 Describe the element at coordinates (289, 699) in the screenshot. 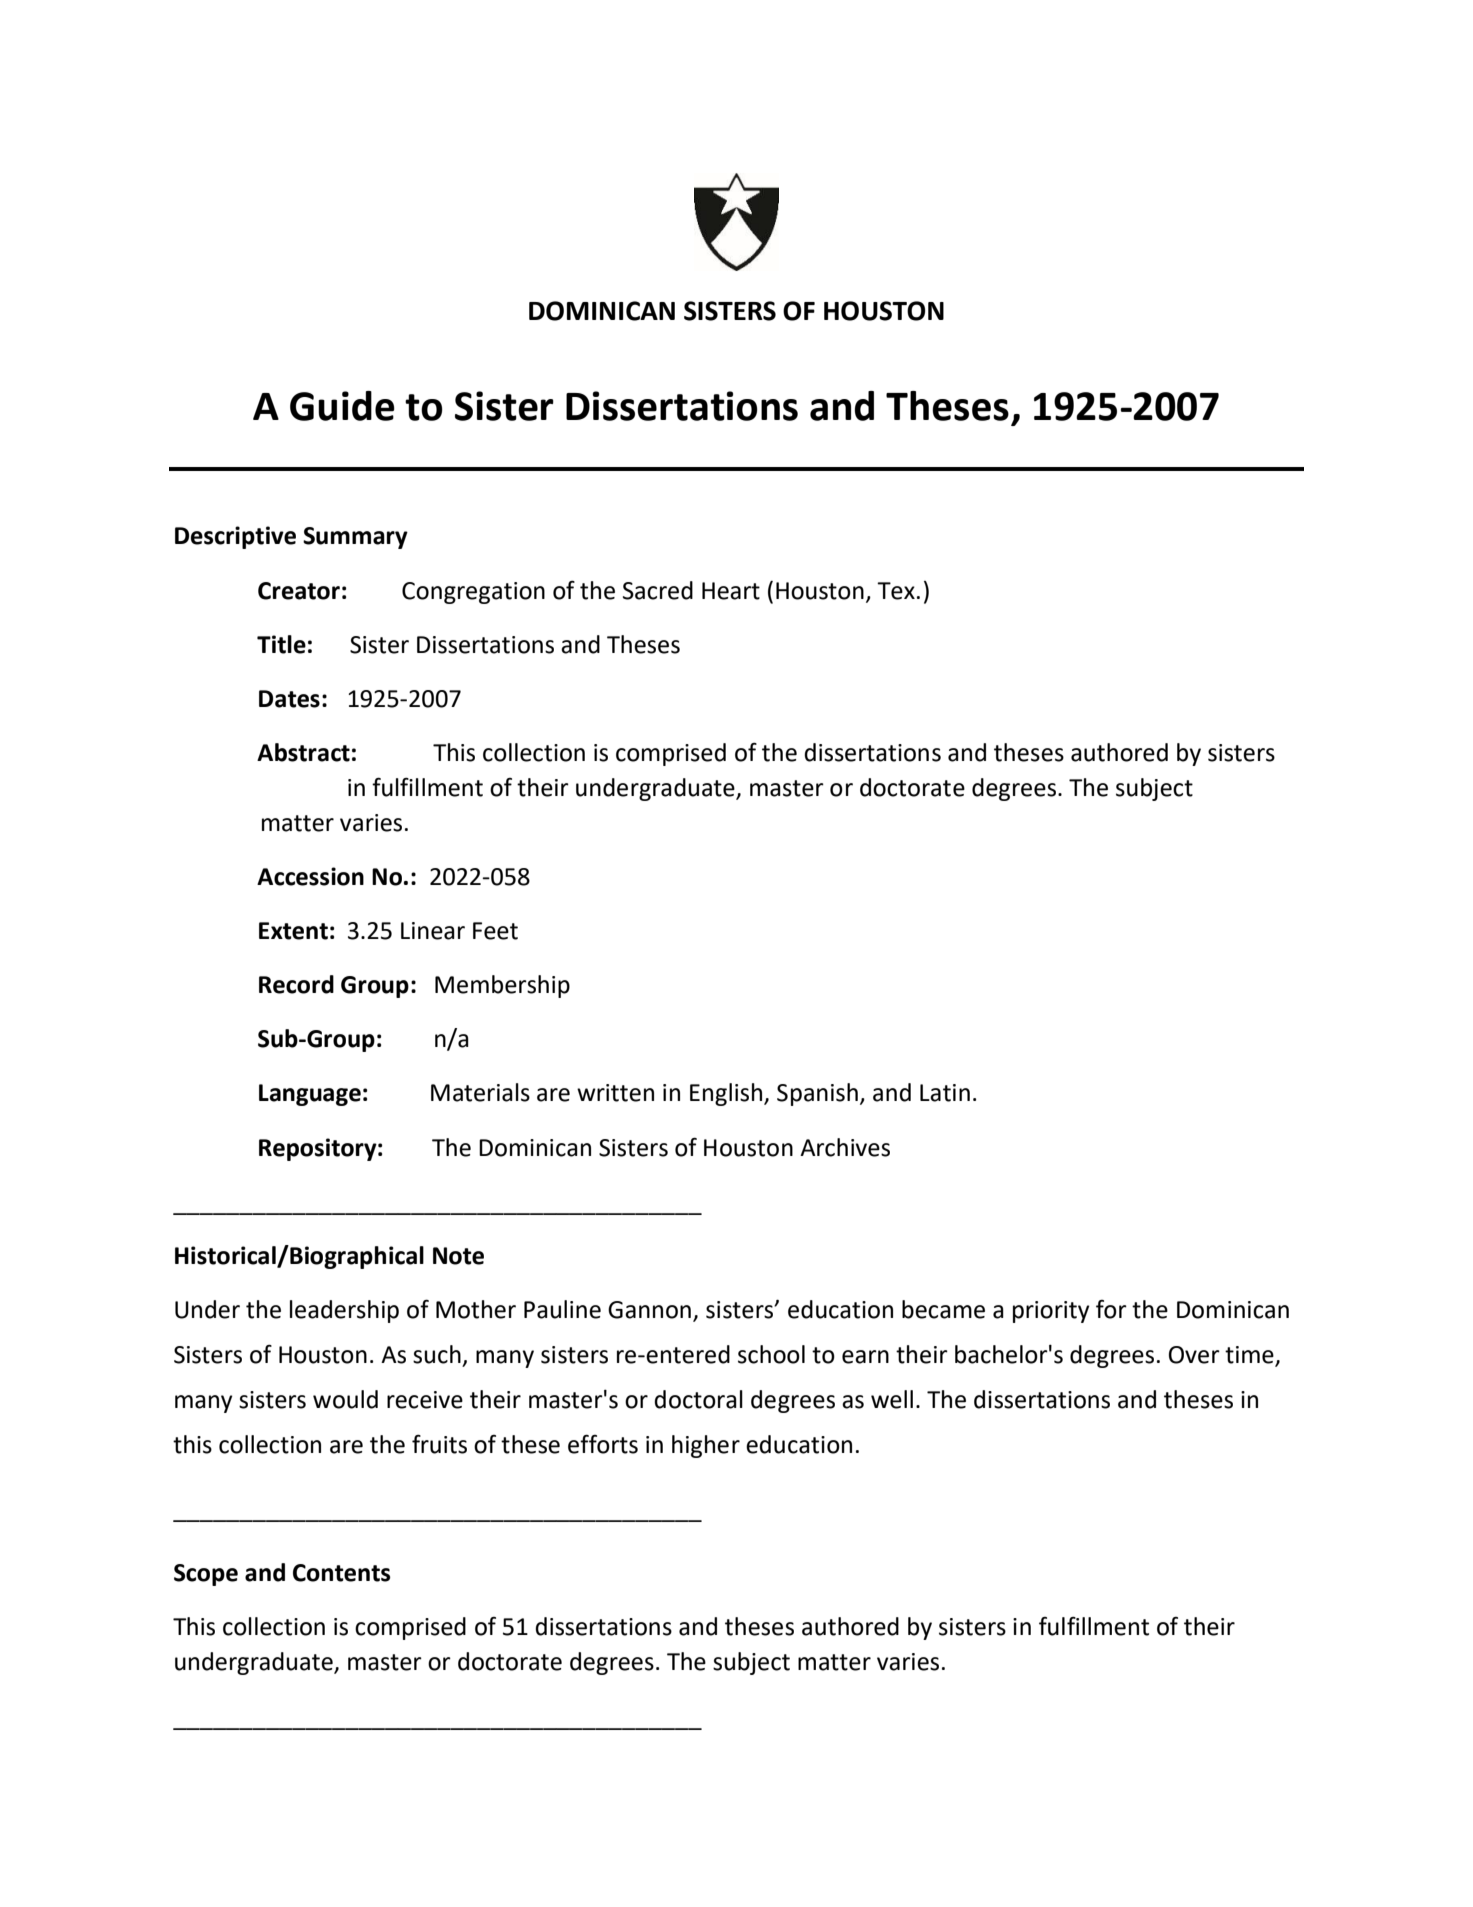

I see `Dates` at that location.
